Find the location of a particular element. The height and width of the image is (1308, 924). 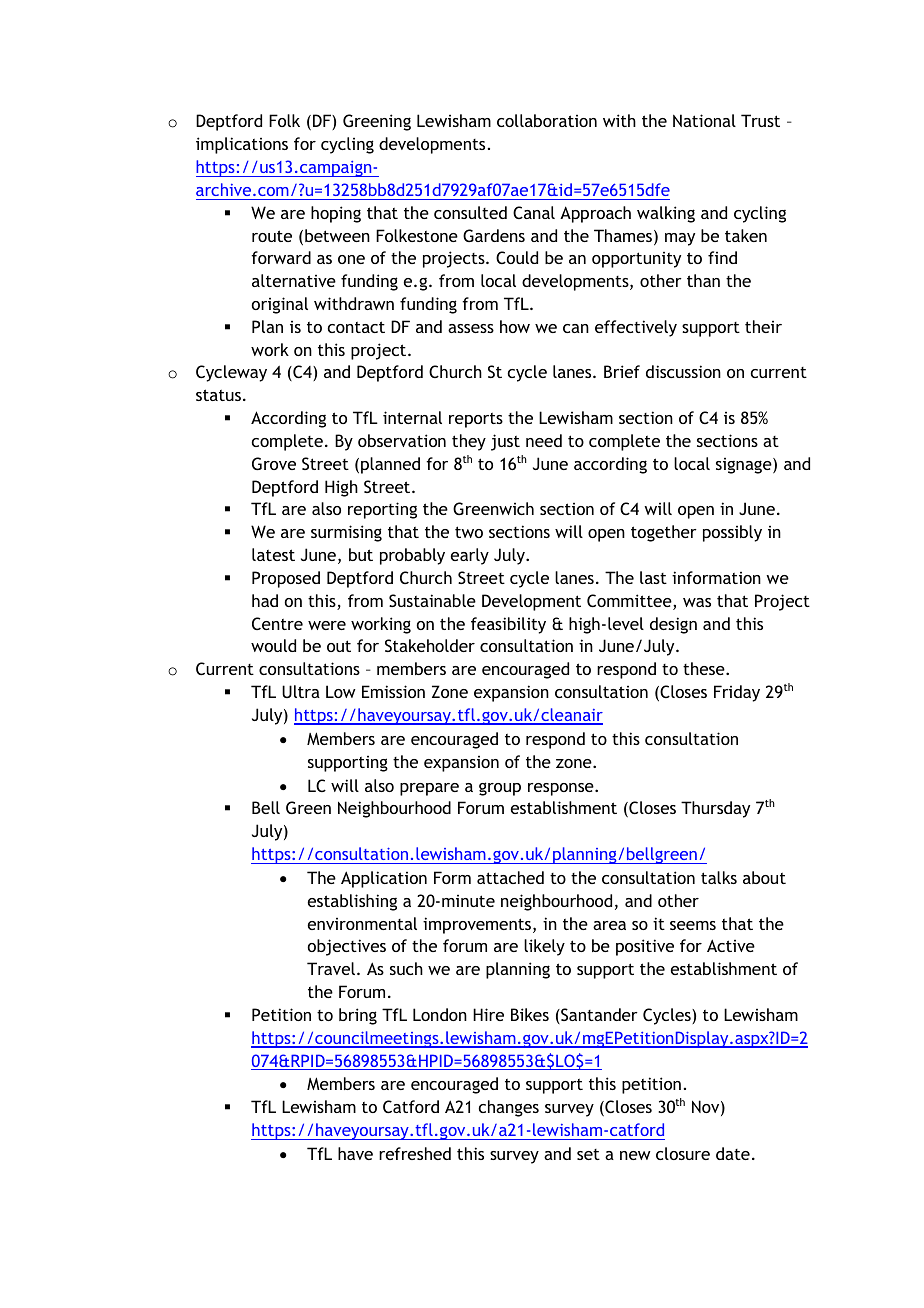

Friday is located at coordinates (737, 693).
